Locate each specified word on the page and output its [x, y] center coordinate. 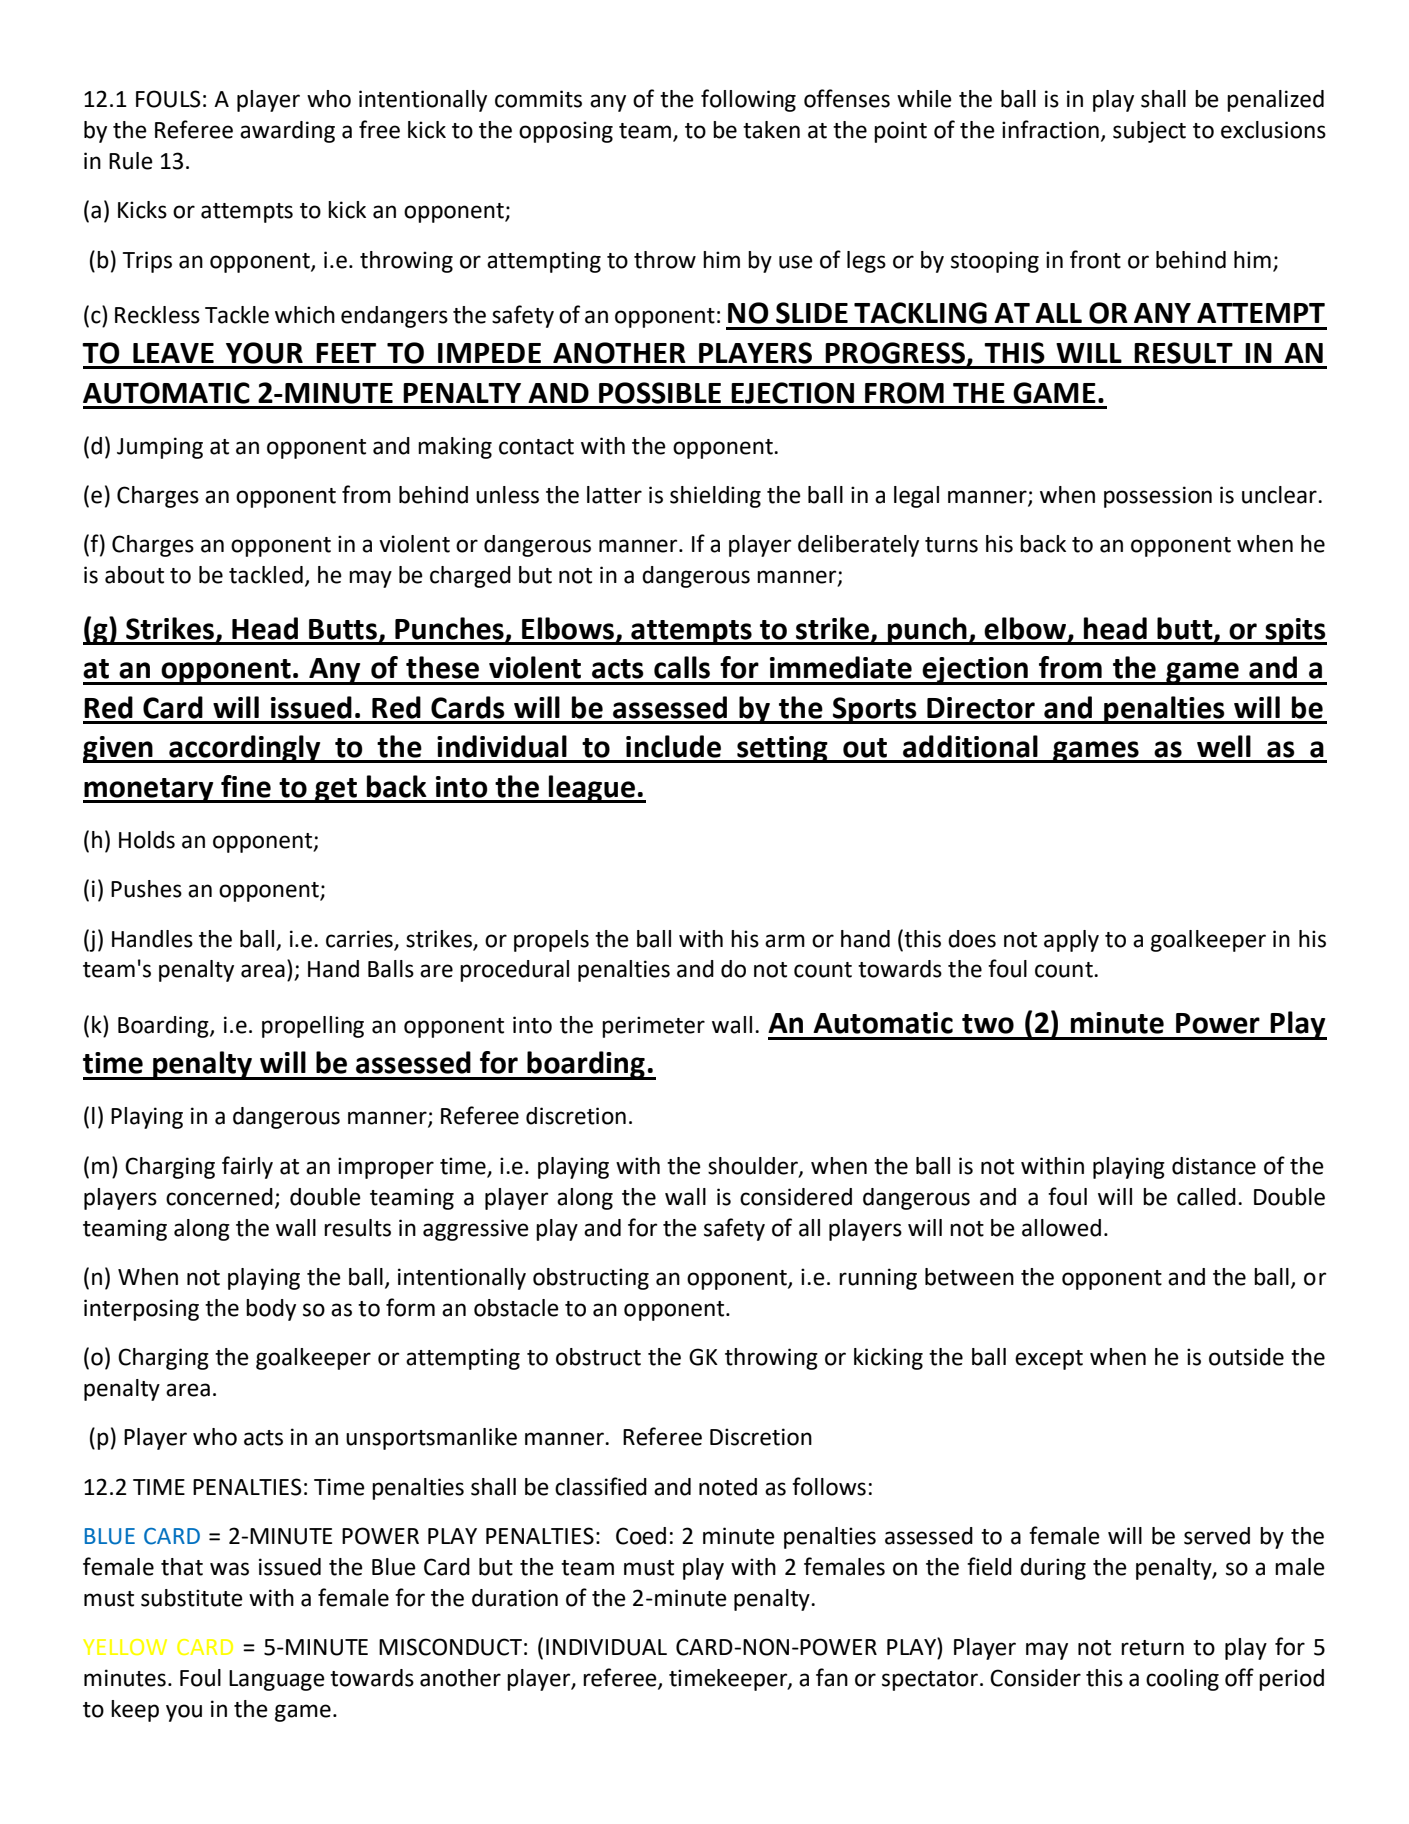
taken [771, 130]
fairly [247, 1167]
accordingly [245, 749]
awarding [287, 132]
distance [1214, 1166]
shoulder [754, 1166]
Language [277, 1680]
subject [1149, 132]
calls [682, 667]
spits [1295, 631]
